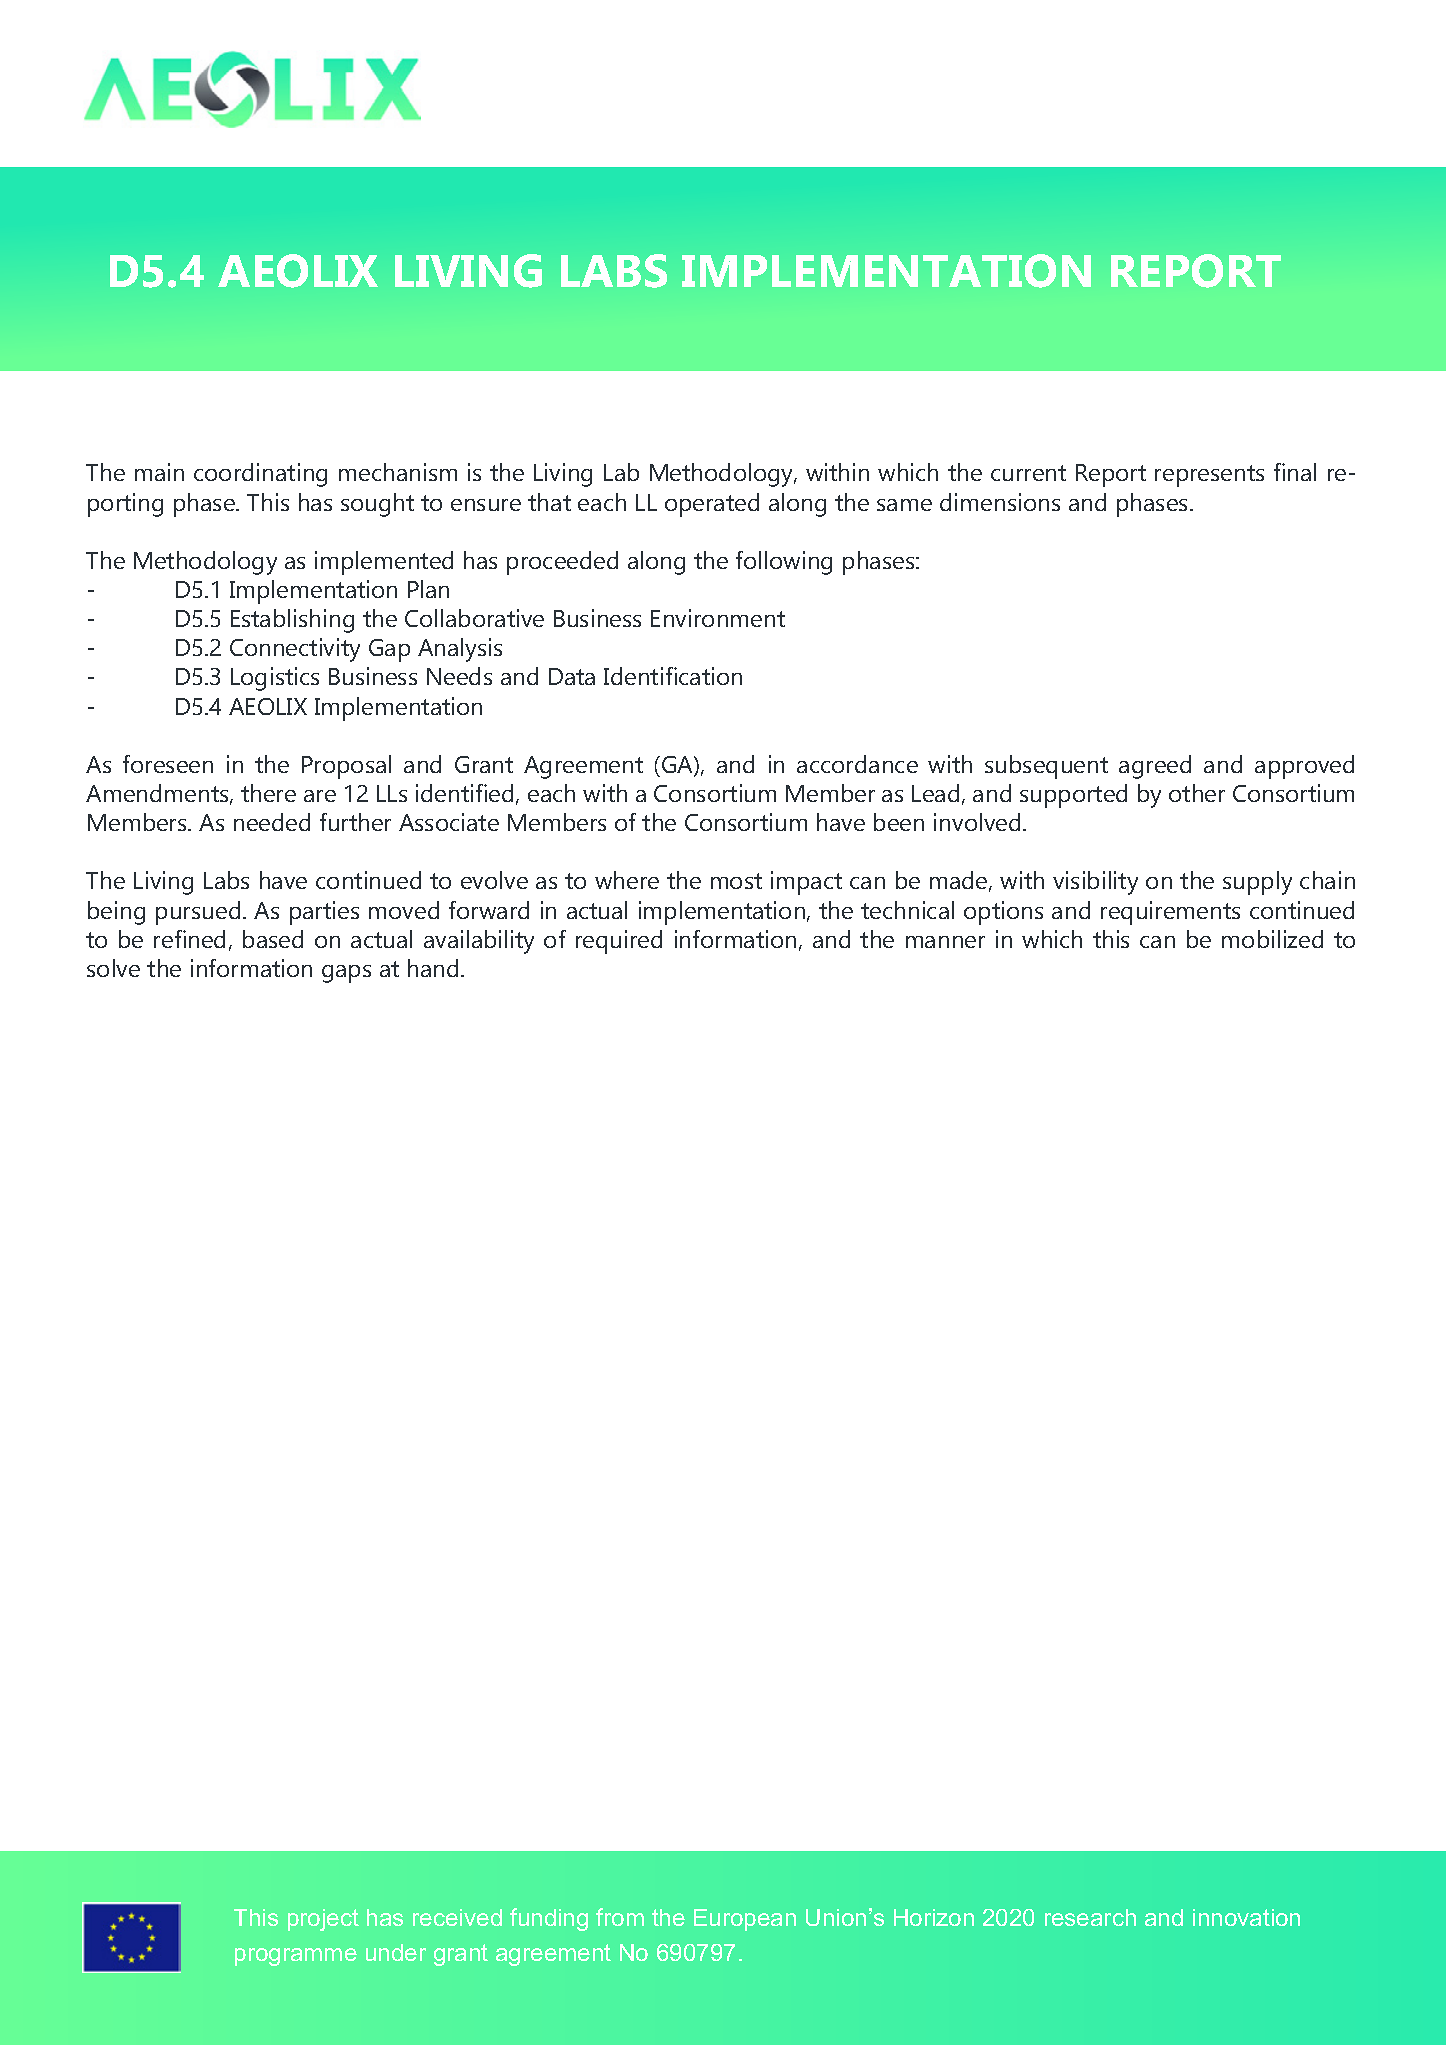 This image has height=2045, width=1446. Describe the element at coordinates (1209, 476) in the image. I see `represents` at that location.
